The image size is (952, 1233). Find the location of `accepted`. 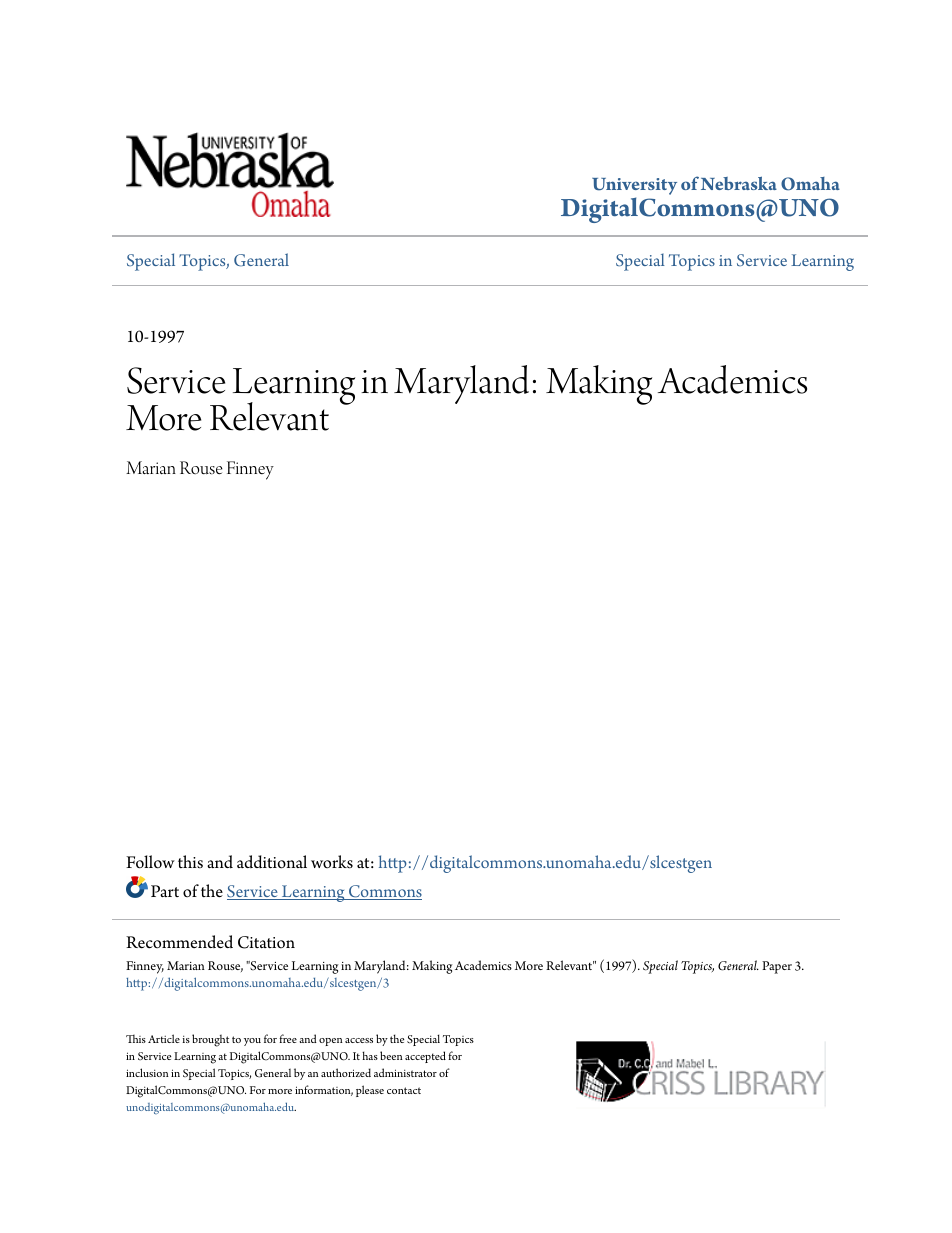

accepted is located at coordinates (425, 1057).
